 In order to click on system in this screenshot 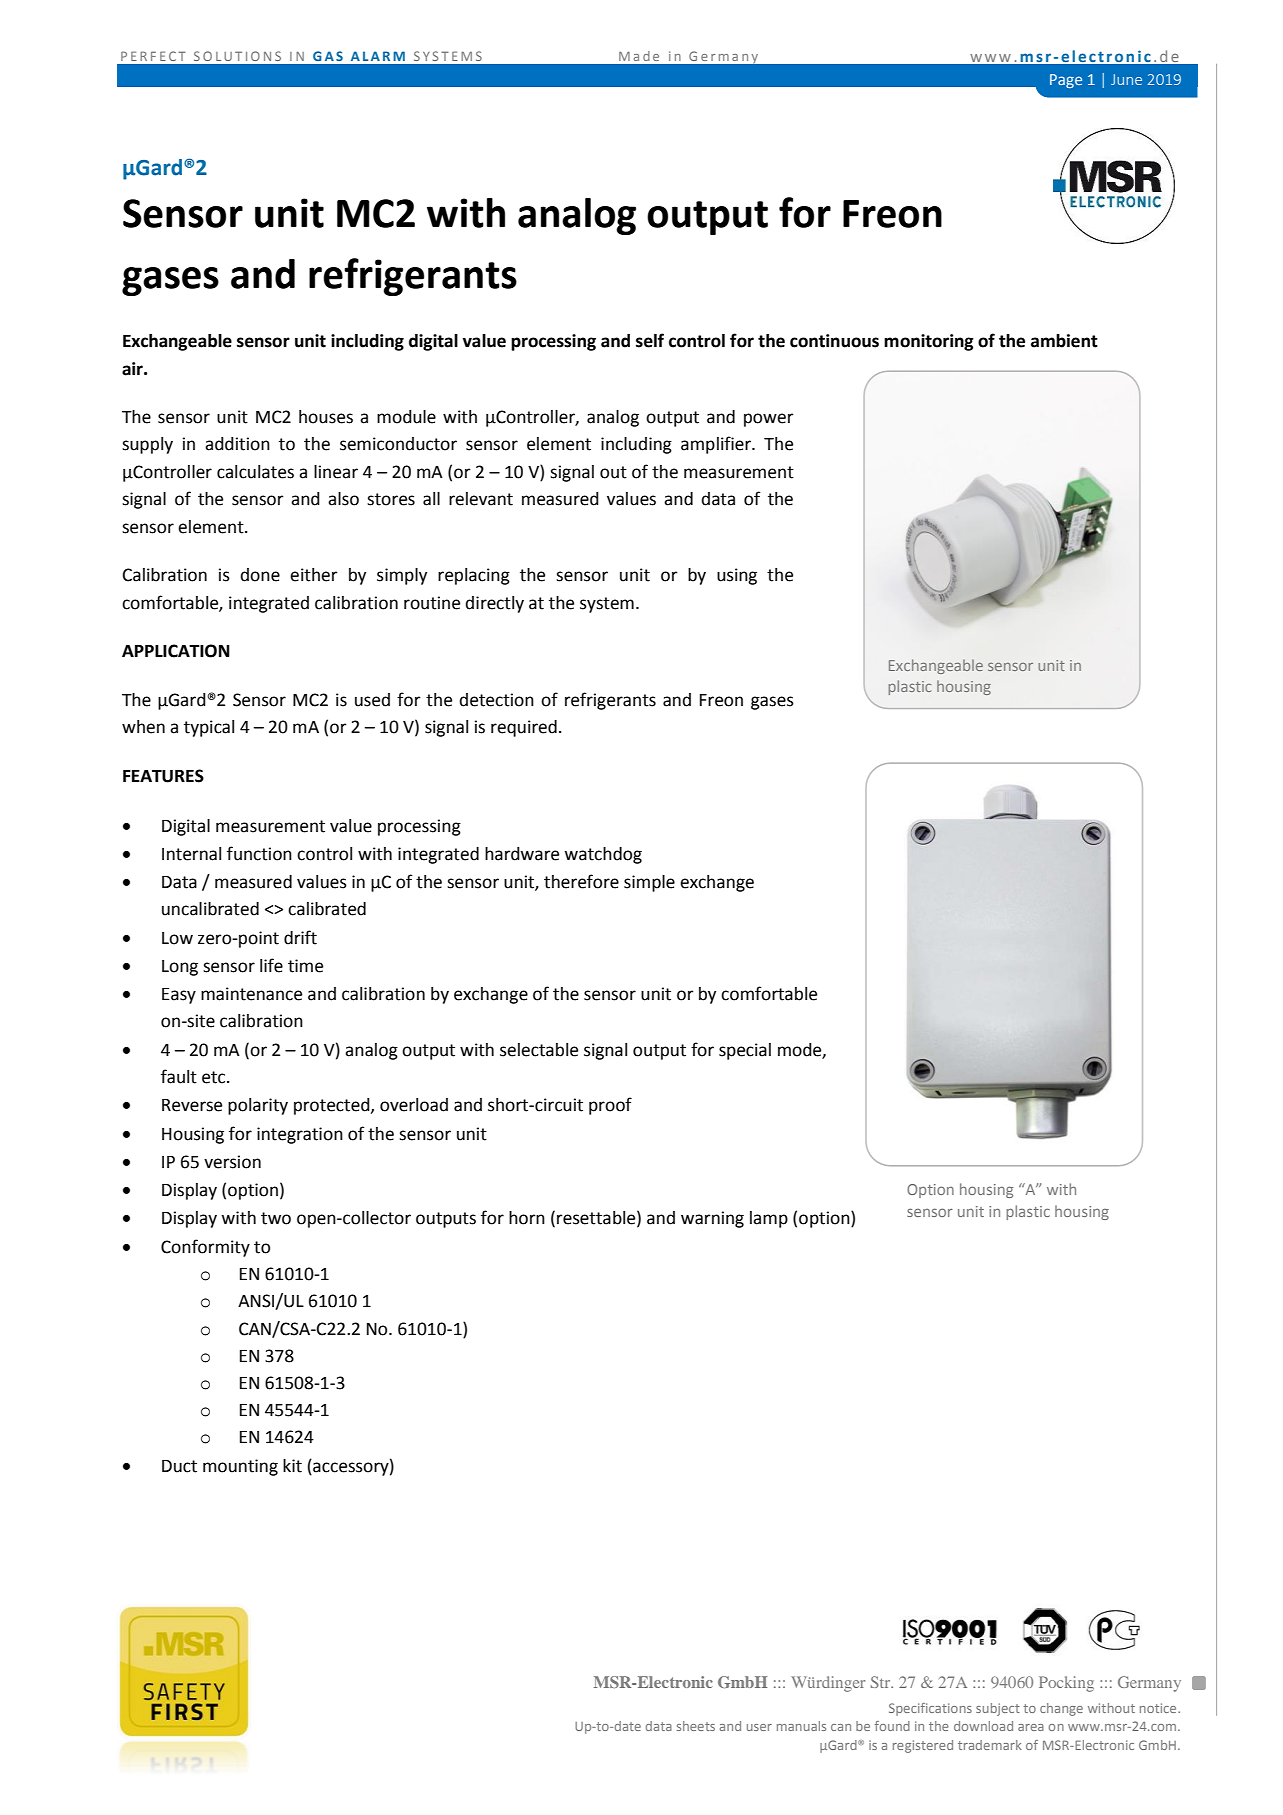, I will do `click(607, 605)`.
